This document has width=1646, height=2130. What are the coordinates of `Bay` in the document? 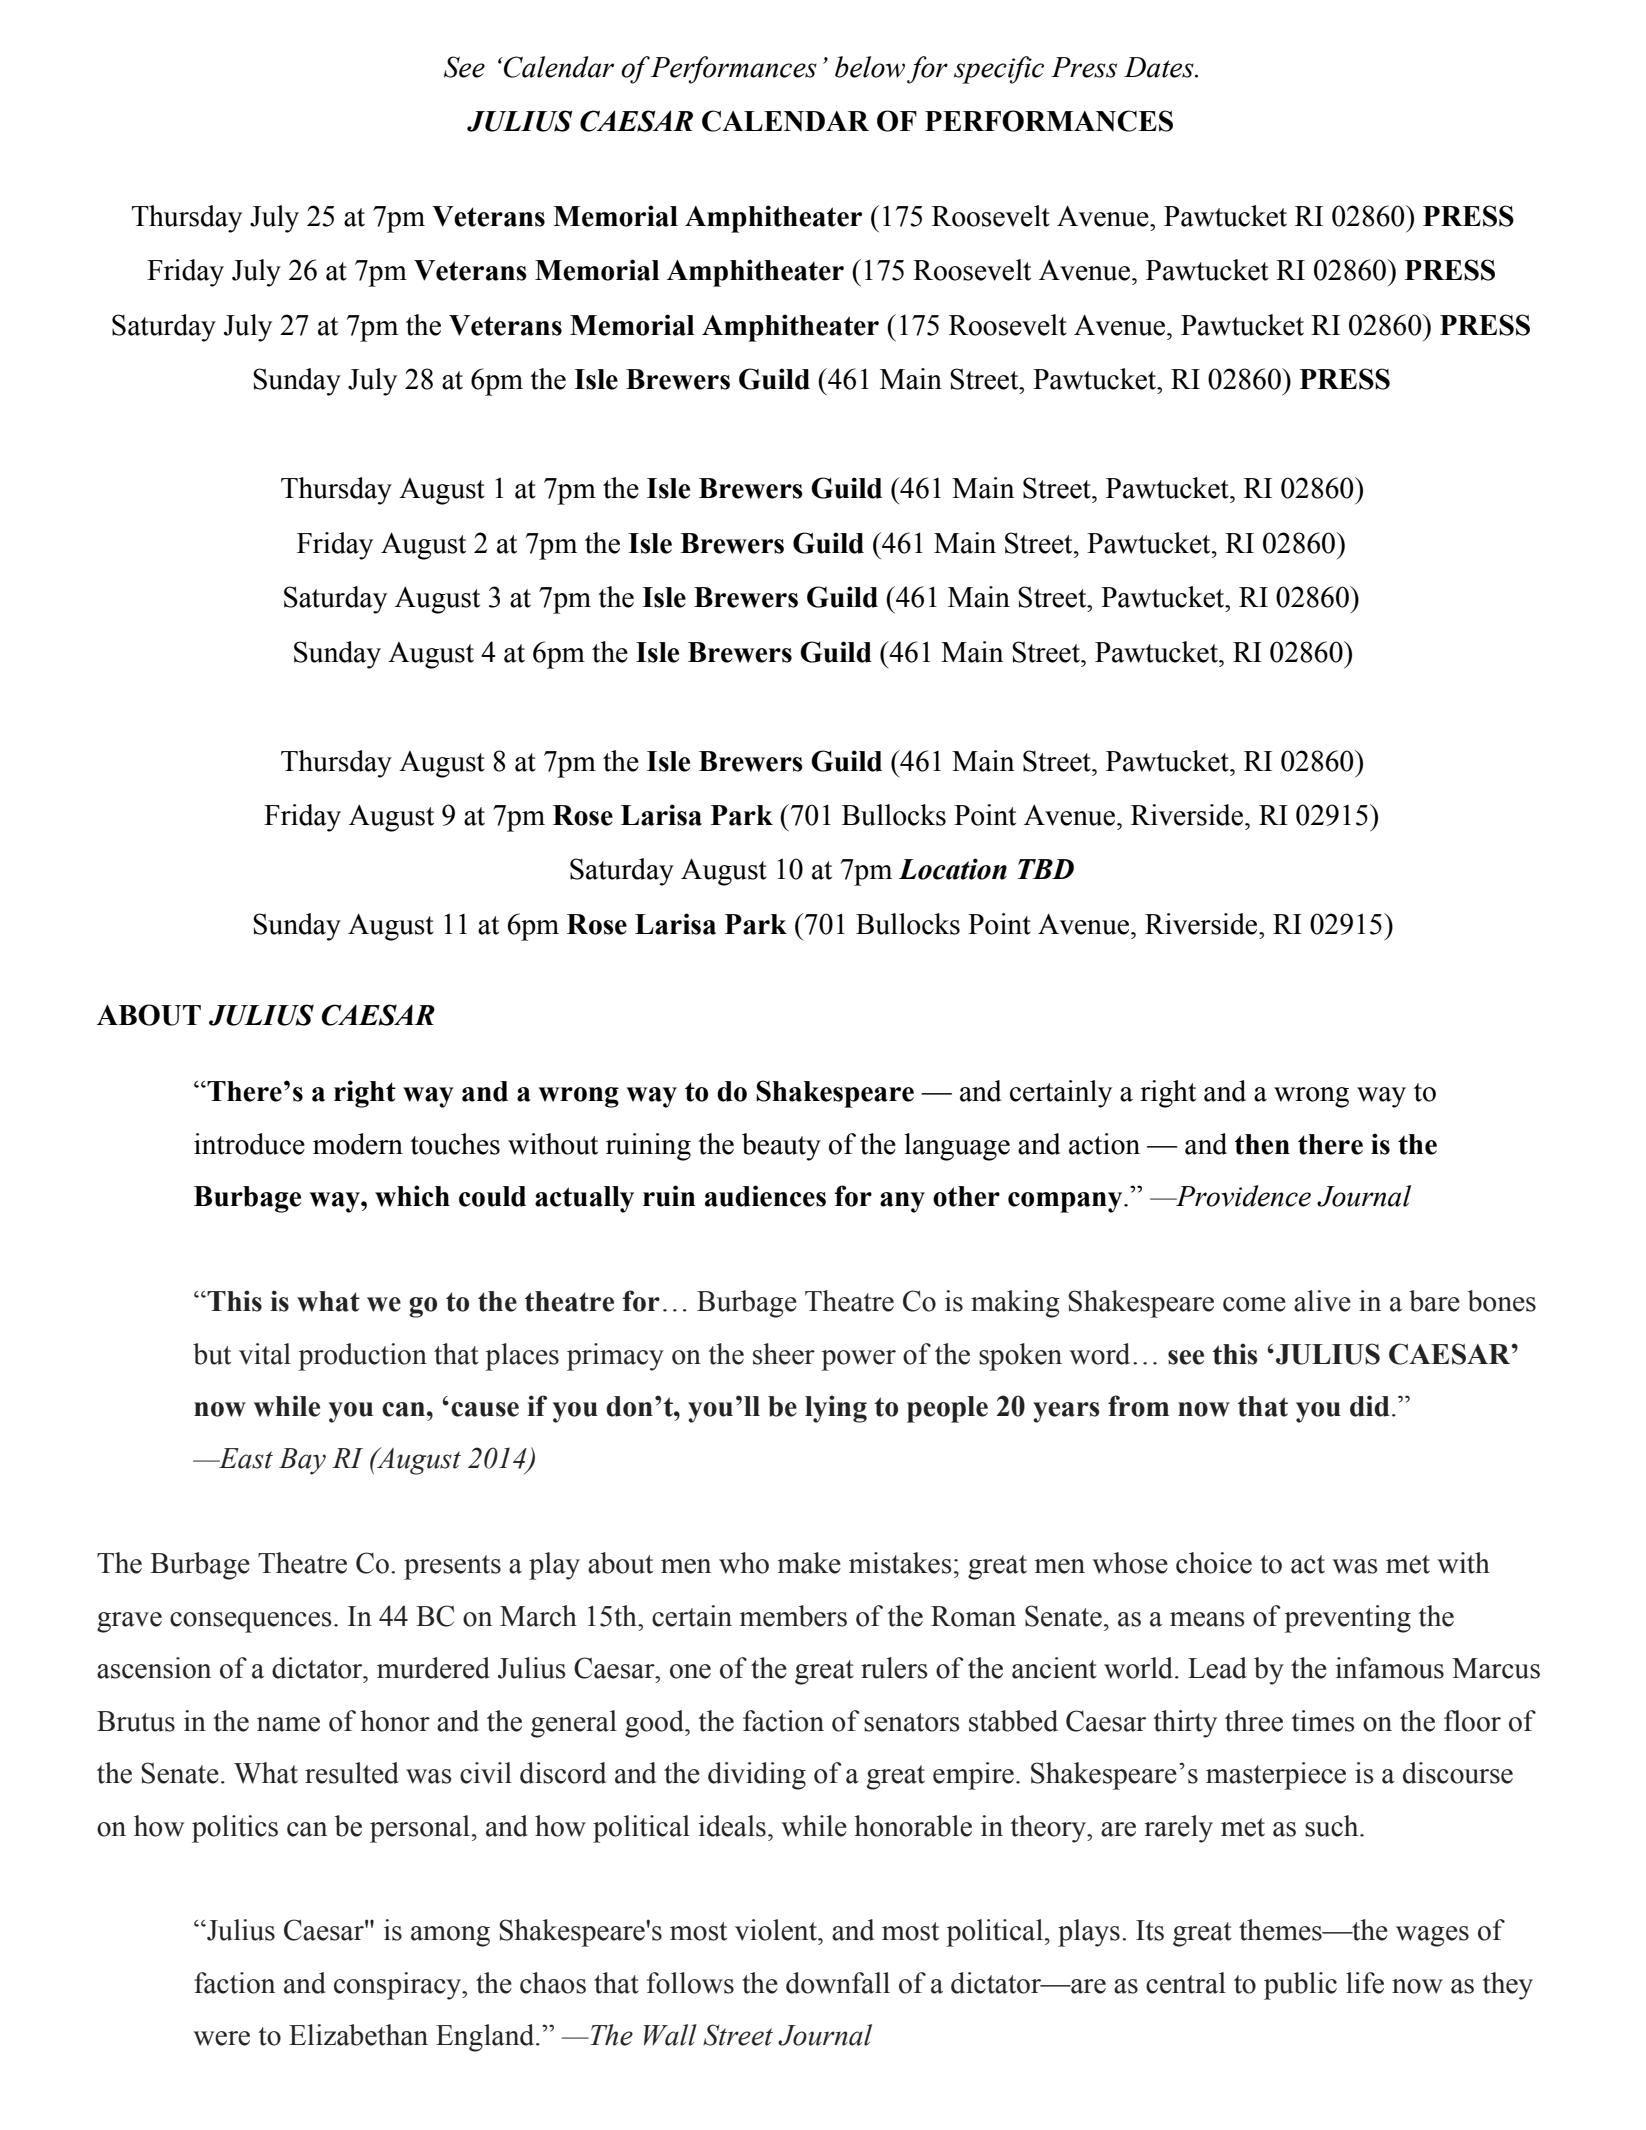 It's located at (302, 1461).
